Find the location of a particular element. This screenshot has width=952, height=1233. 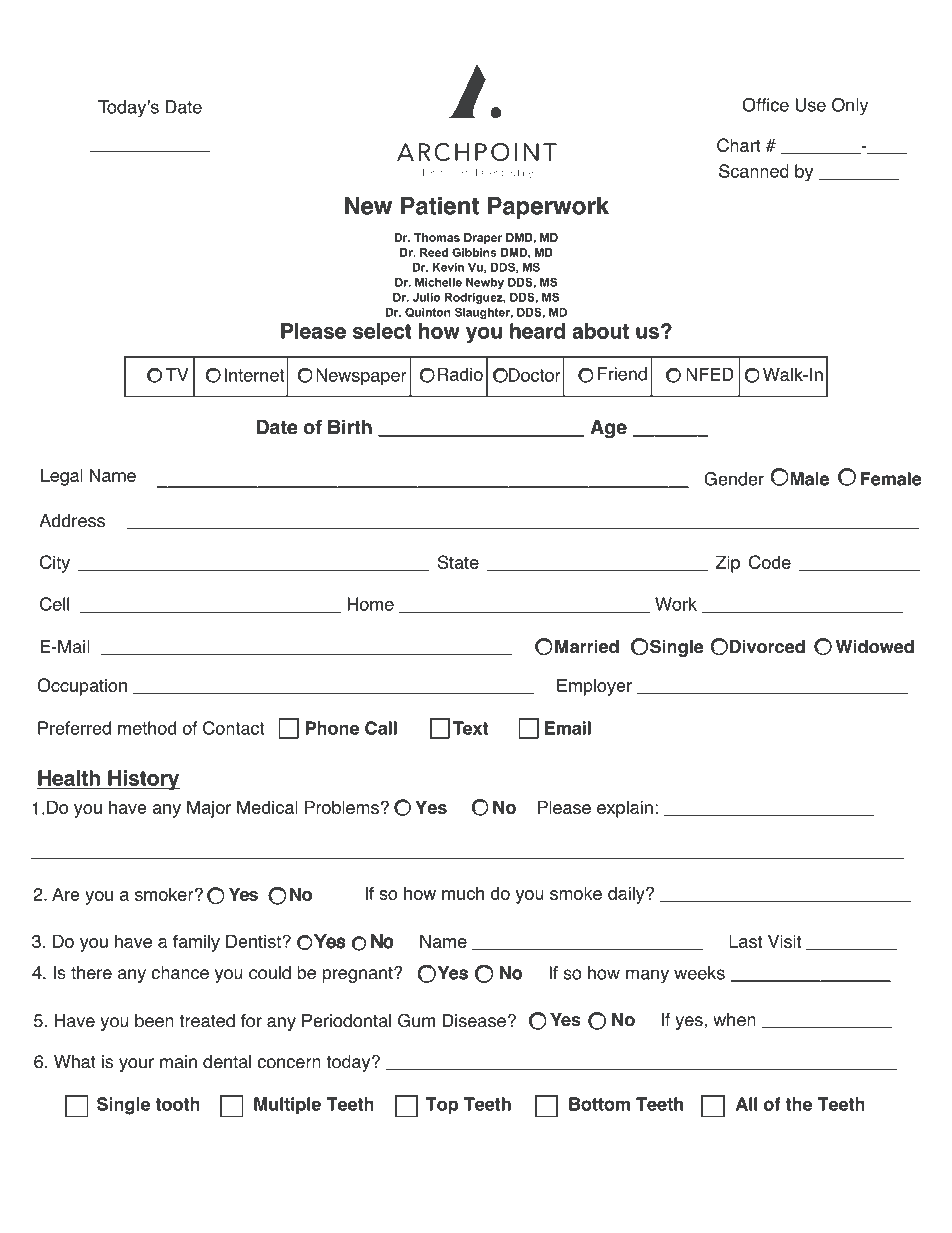

Patient is located at coordinates (440, 206).
